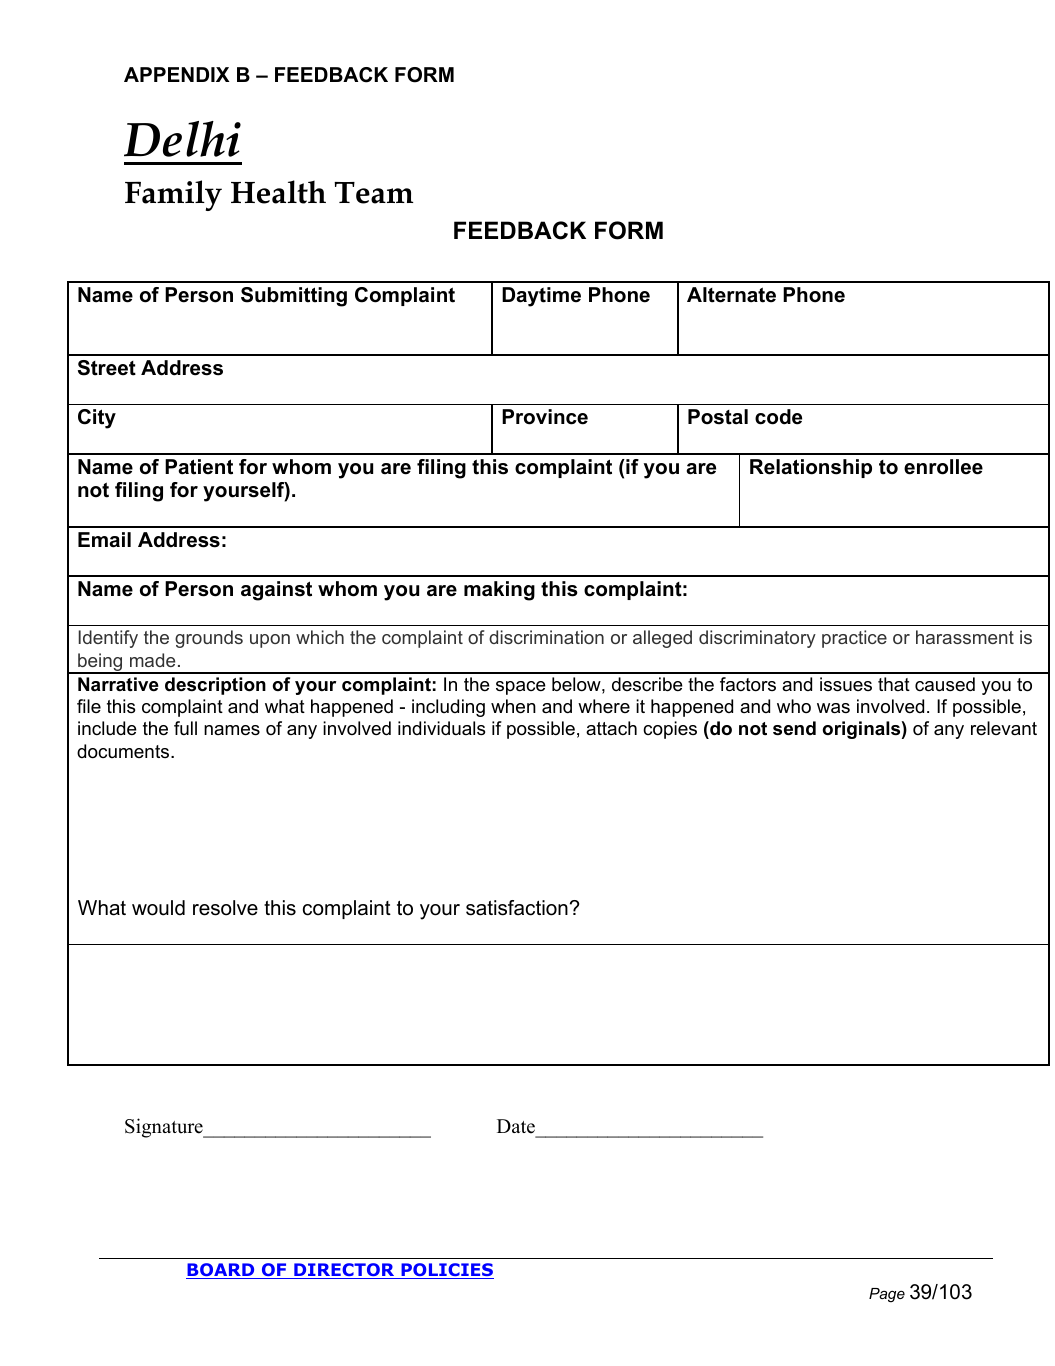 The height and width of the document is (1366, 1055). What do you see at coordinates (221, 1271) in the document?
I see `BOARD` at bounding box center [221, 1271].
